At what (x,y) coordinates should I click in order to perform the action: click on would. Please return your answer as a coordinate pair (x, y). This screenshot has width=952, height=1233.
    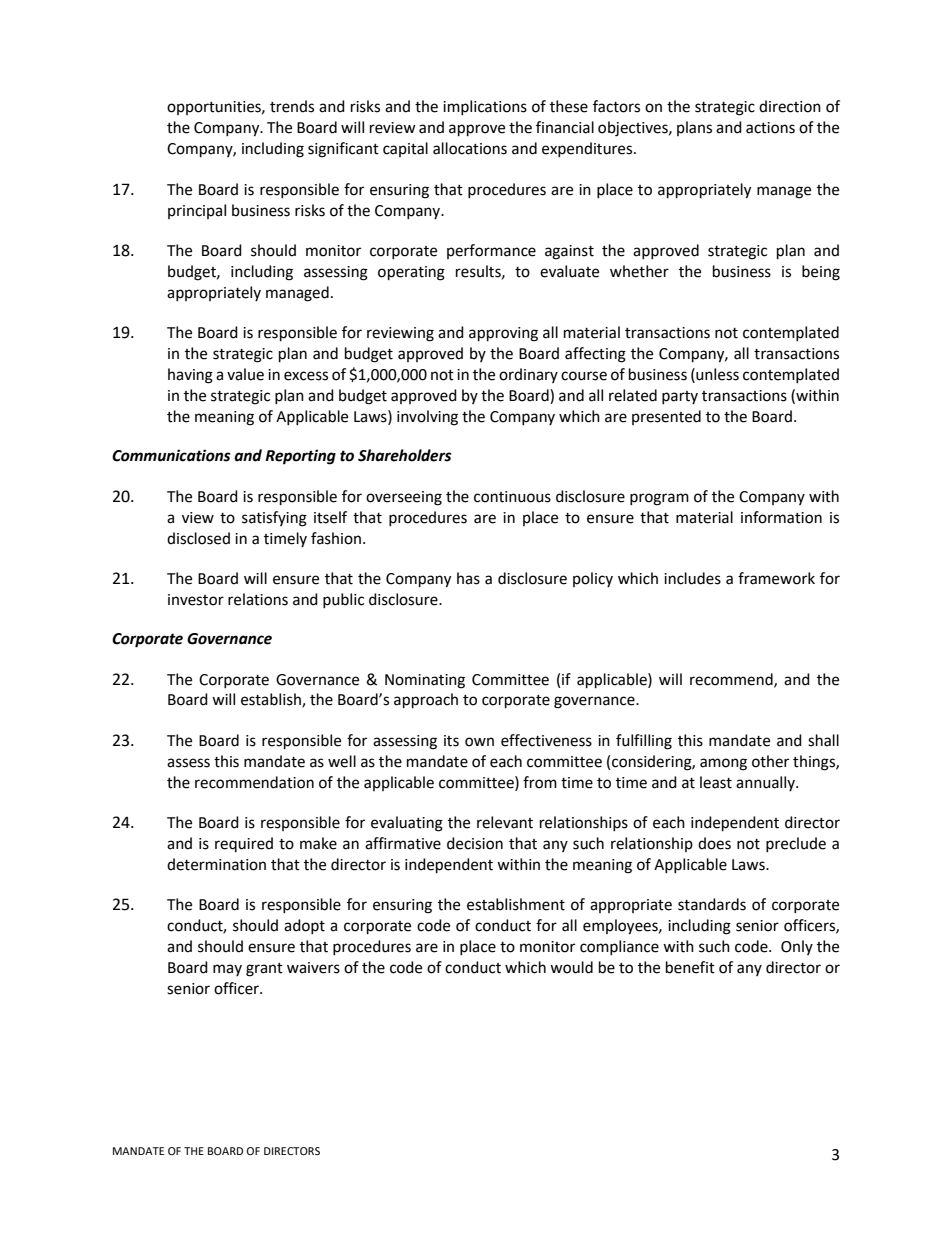
    Looking at the image, I should click on (571, 967).
